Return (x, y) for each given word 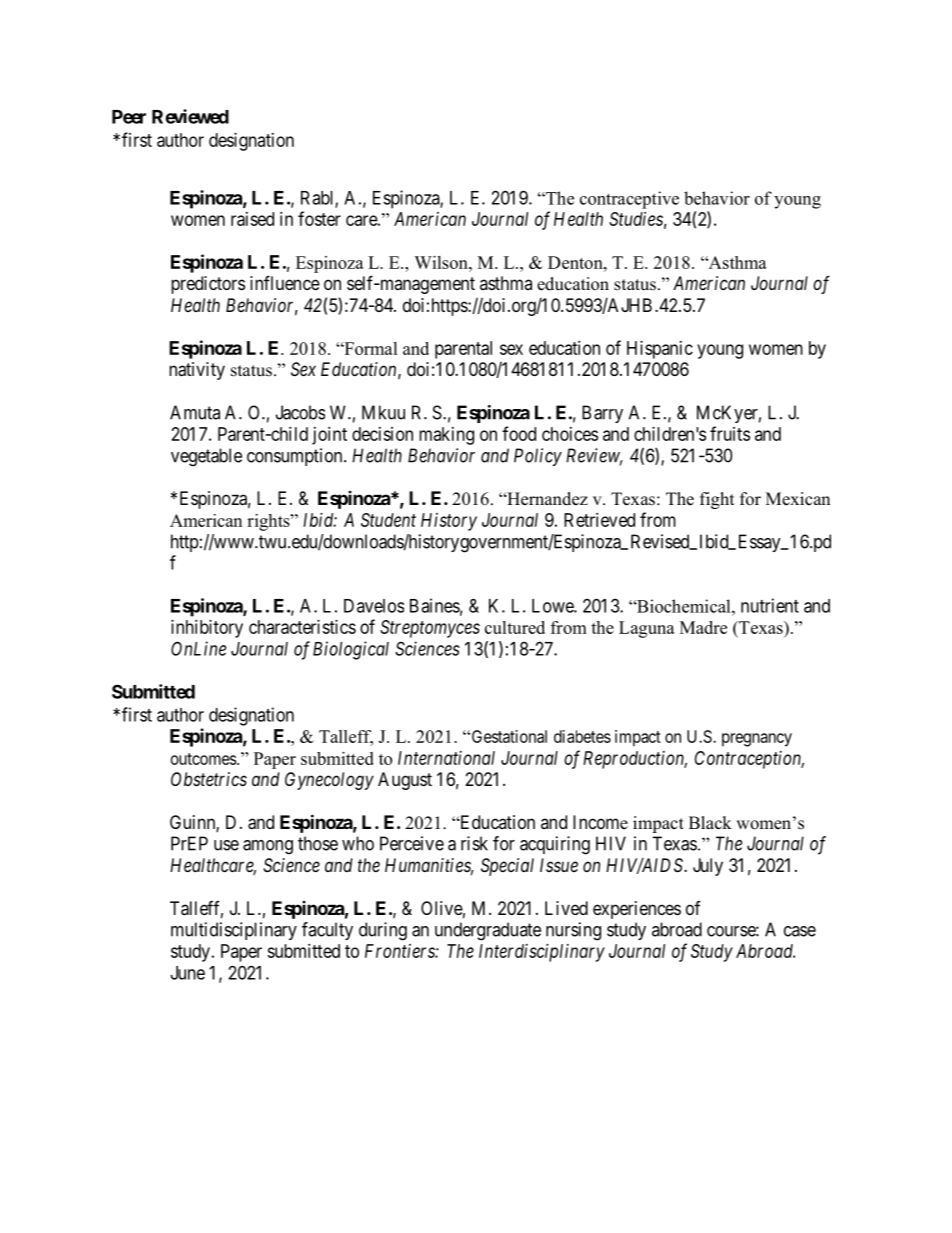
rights (269, 522)
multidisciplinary (234, 931)
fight (717, 500)
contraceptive (629, 200)
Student (388, 520)
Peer (129, 117)
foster (319, 218)
